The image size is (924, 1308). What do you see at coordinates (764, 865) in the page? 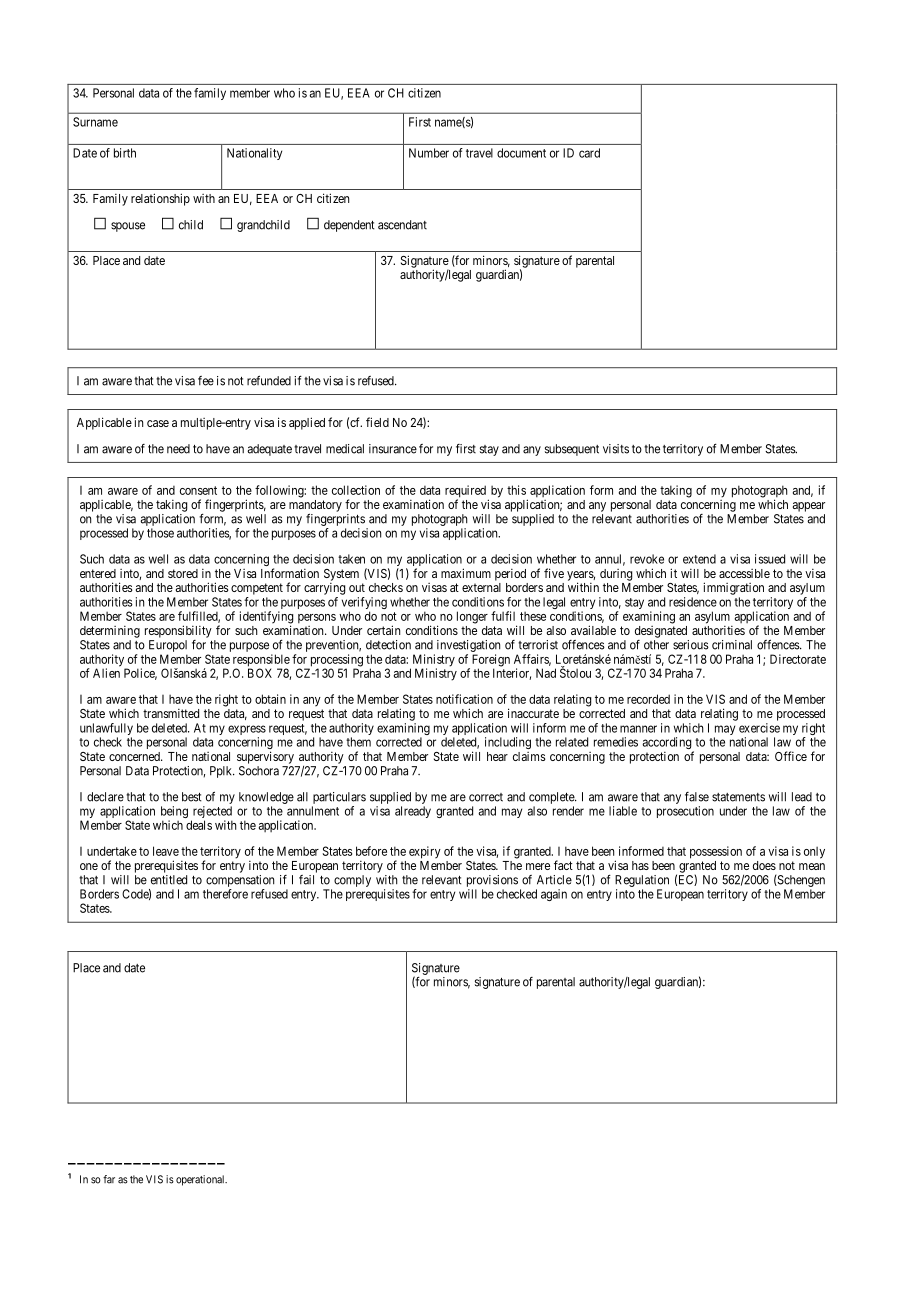
I see `does` at bounding box center [764, 865].
